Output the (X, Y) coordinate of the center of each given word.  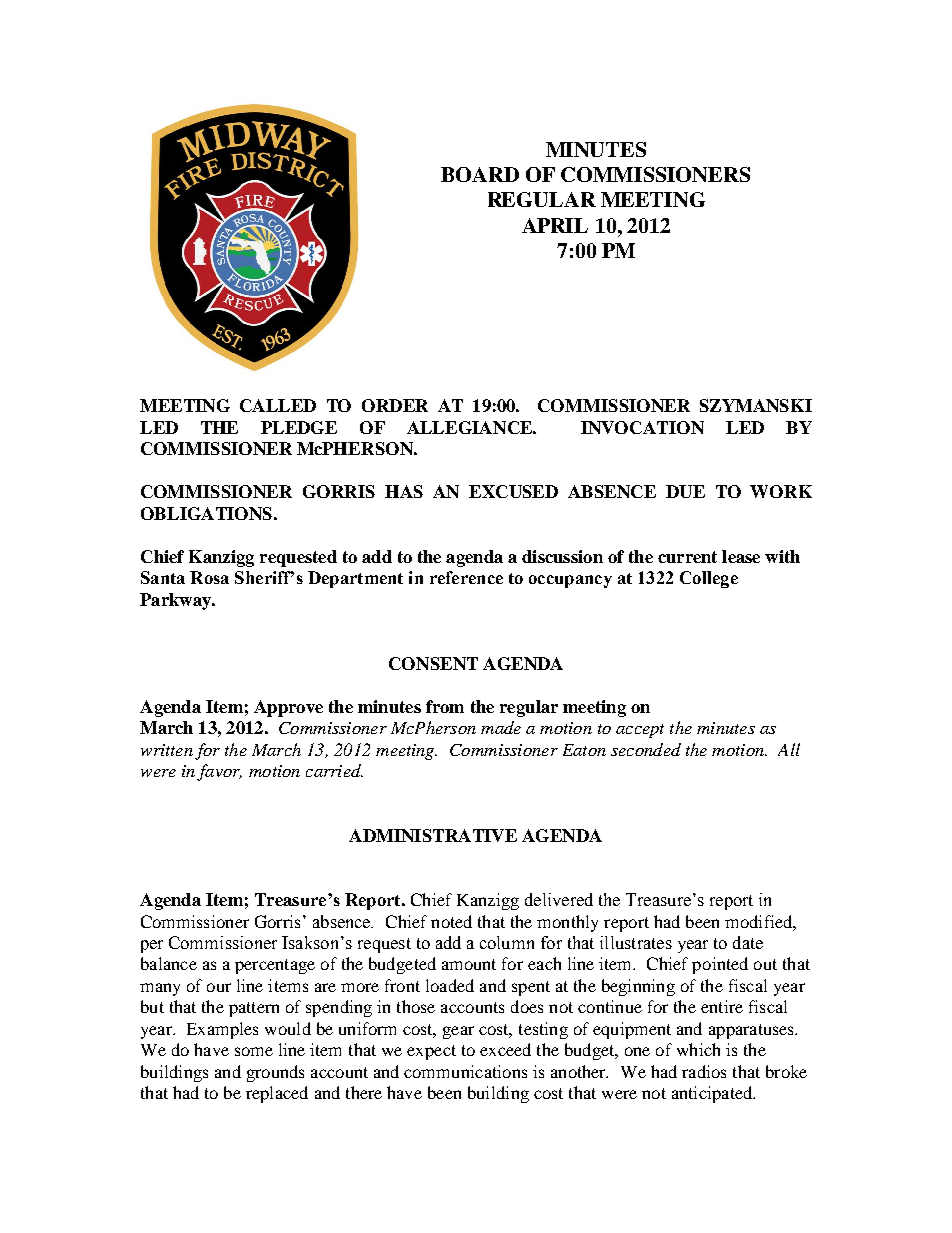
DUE (685, 491)
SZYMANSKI (756, 405)
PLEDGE (299, 427)
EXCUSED (513, 491)
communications (465, 1071)
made (501, 727)
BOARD (480, 174)
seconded (646, 749)
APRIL (555, 225)
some (254, 1051)
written (167, 750)
